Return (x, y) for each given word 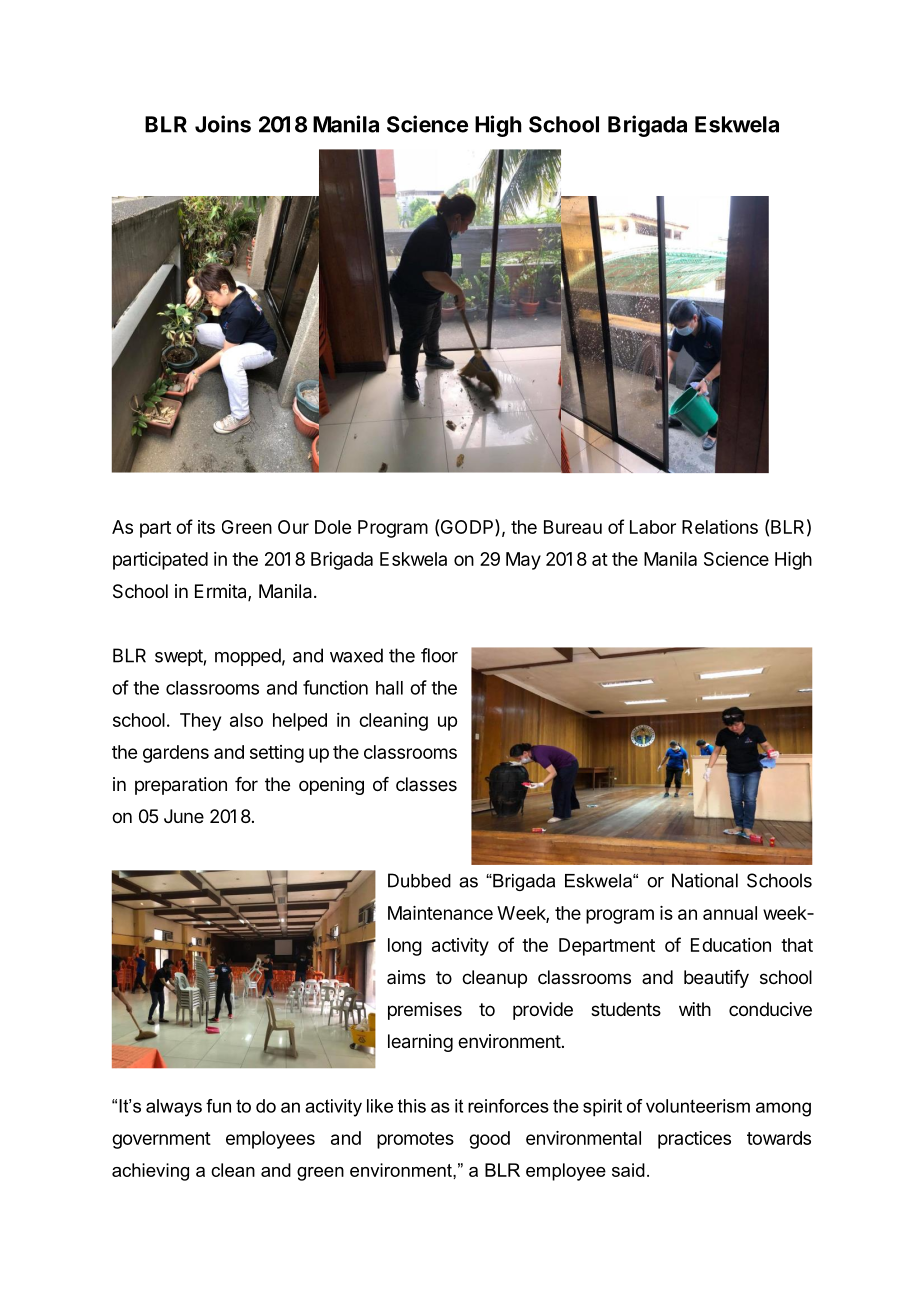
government (161, 1140)
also (246, 720)
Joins (223, 124)
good (489, 1140)
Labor (653, 527)
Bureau (573, 527)
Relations (720, 527)
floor (439, 655)
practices (694, 1140)
